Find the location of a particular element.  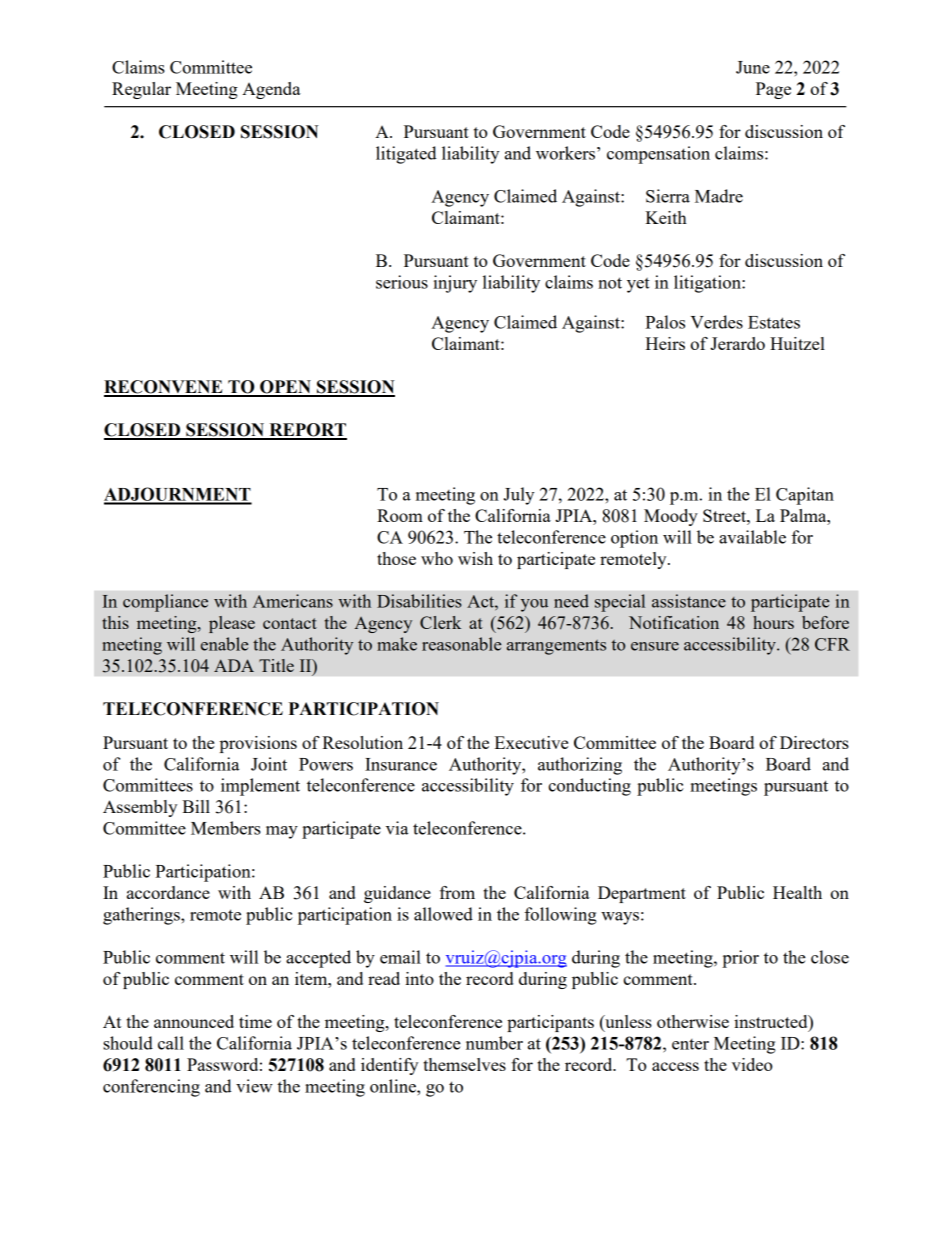

Capitan is located at coordinates (805, 496).
